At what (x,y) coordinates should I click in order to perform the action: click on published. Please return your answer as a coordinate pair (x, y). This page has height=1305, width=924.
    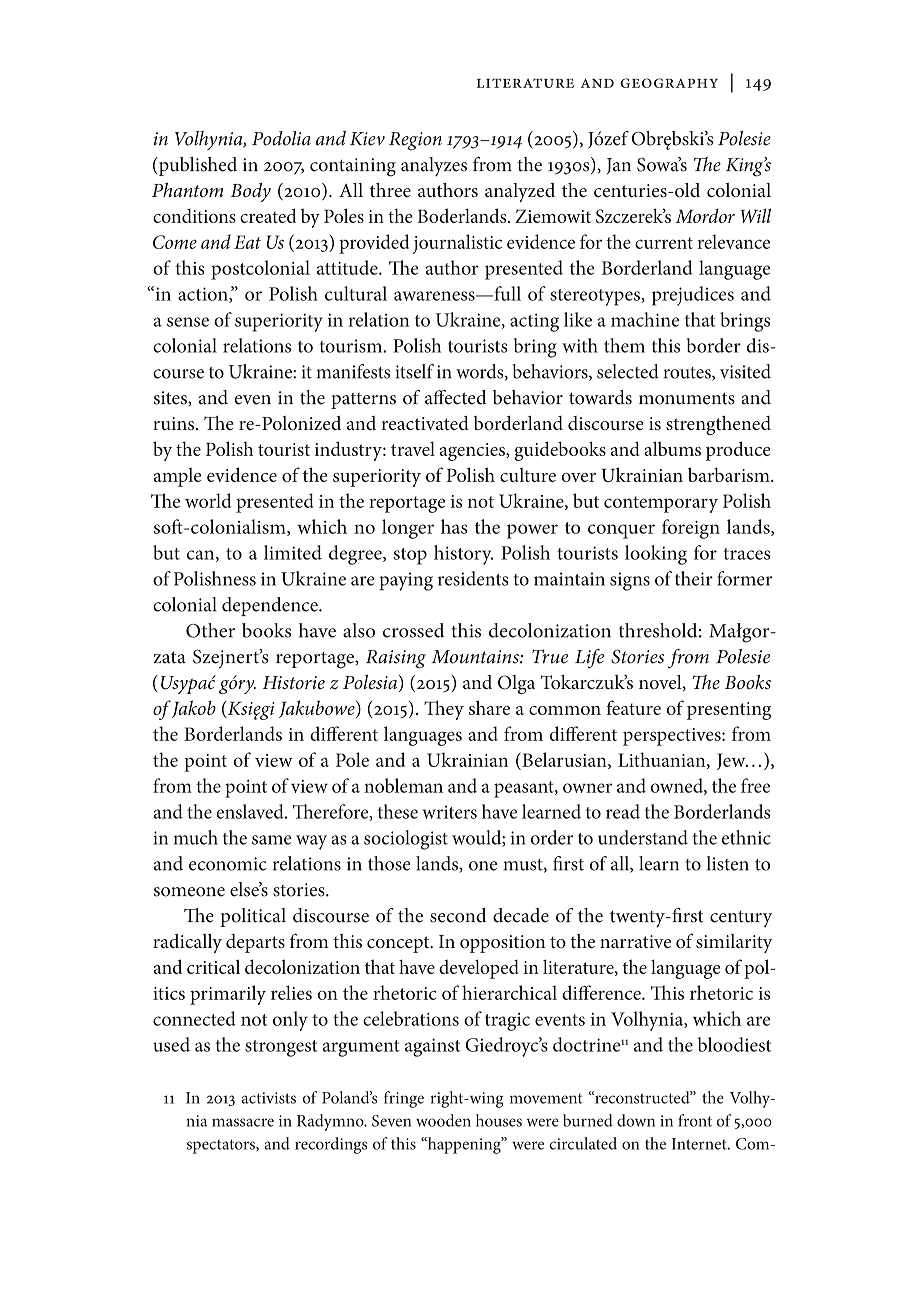
    Looking at the image, I should click on (197, 166).
